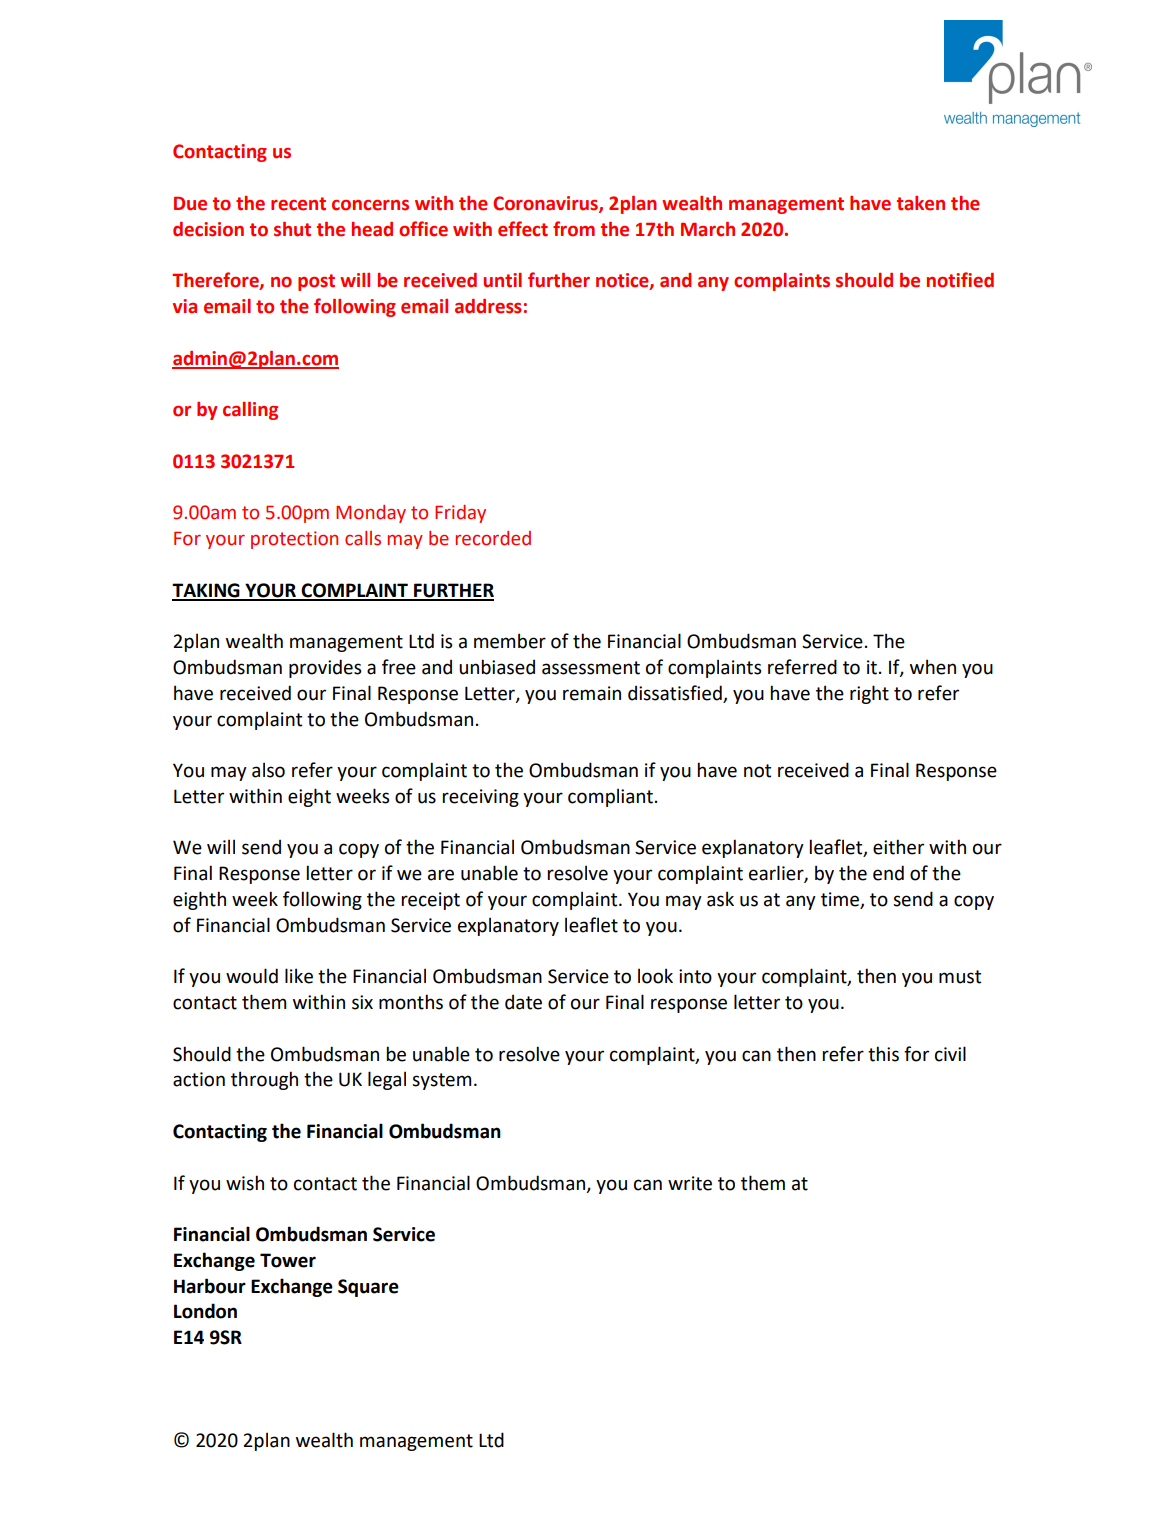 The width and height of the screenshot is (1175, 1521). I want to click on member, so click(510, 641).
